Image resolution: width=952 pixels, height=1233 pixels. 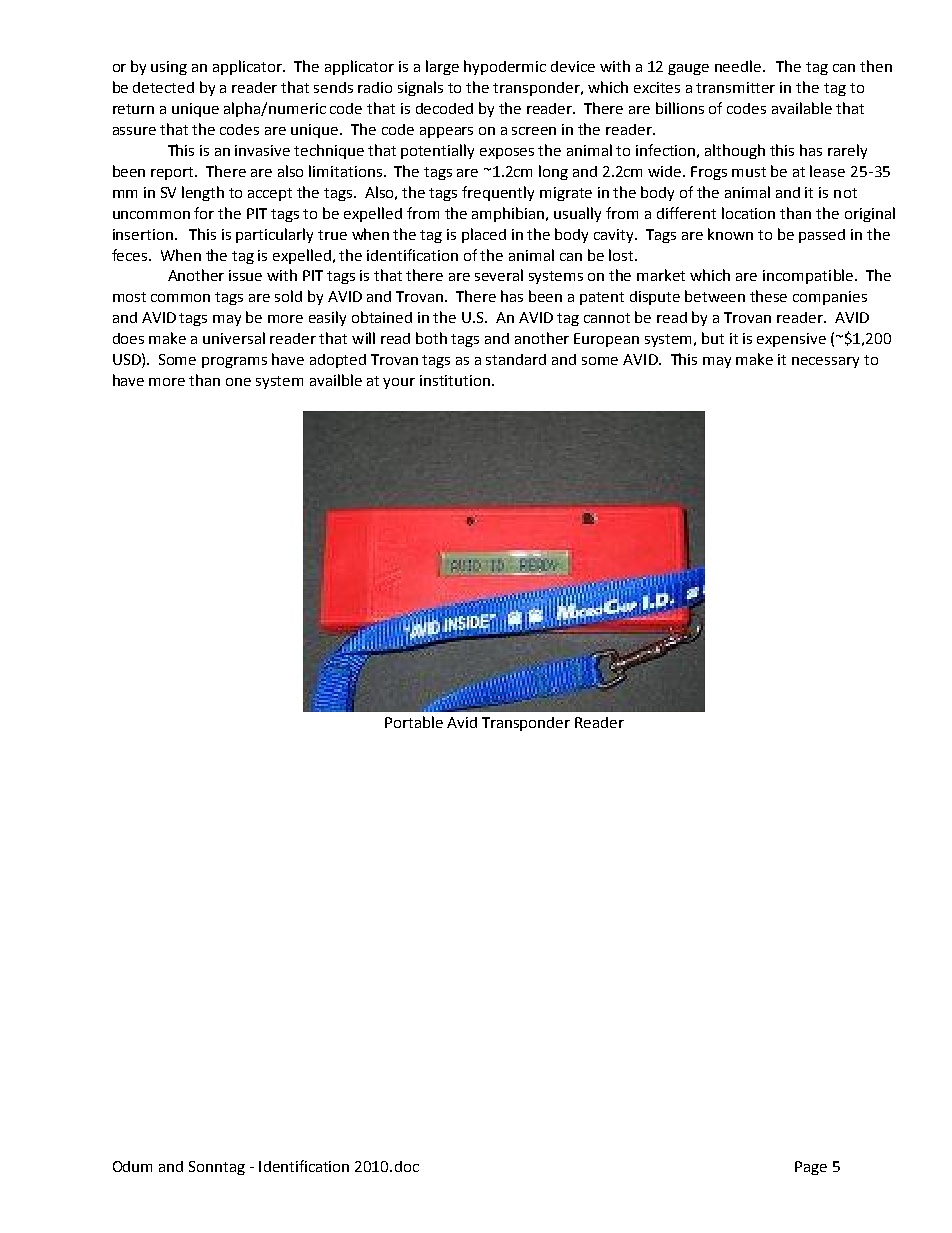 What do you see at coordinates (505, 67) in the image?
I see `hypodermic` at bounding box center [505, 67].
